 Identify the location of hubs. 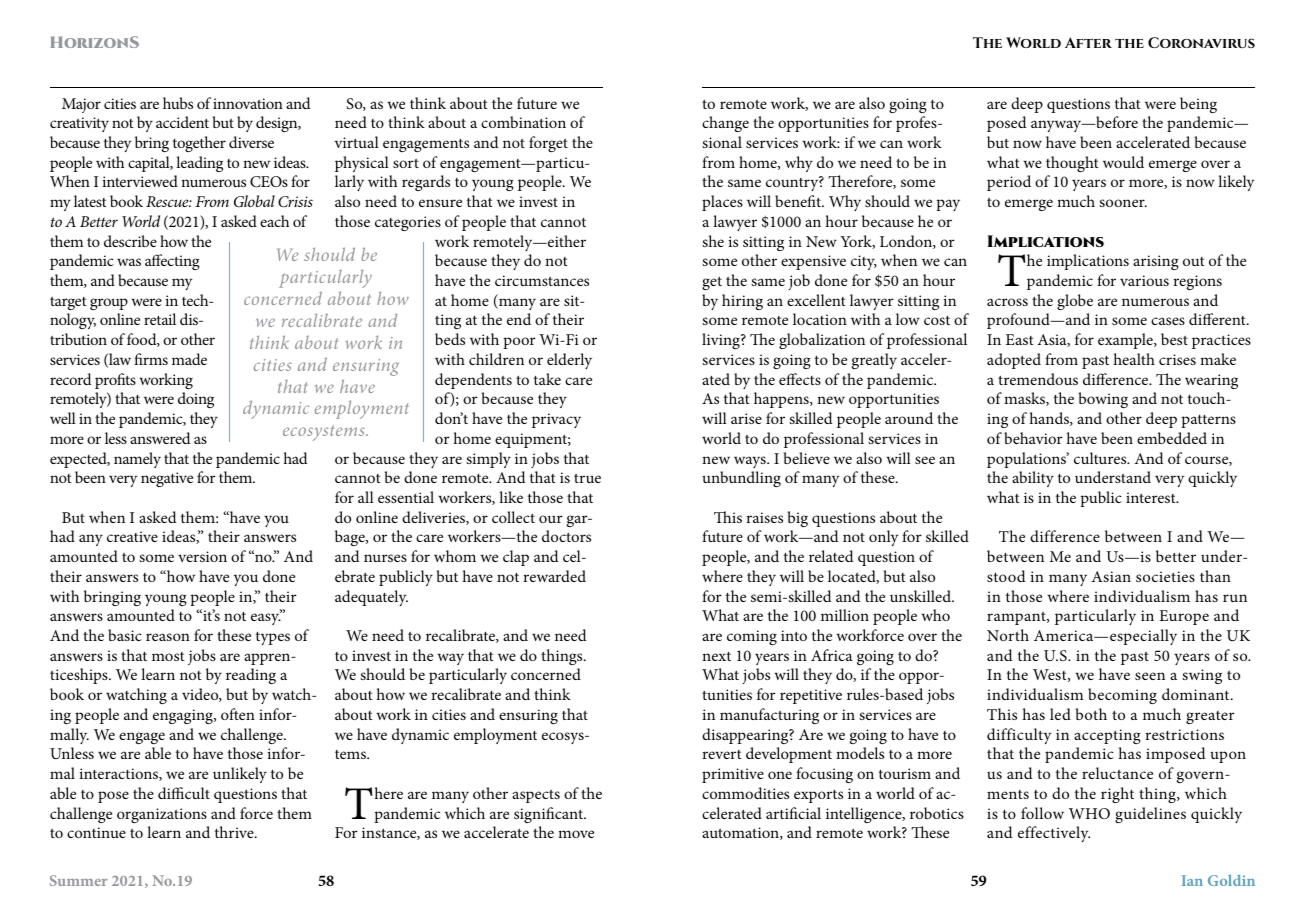
(178, 103).
